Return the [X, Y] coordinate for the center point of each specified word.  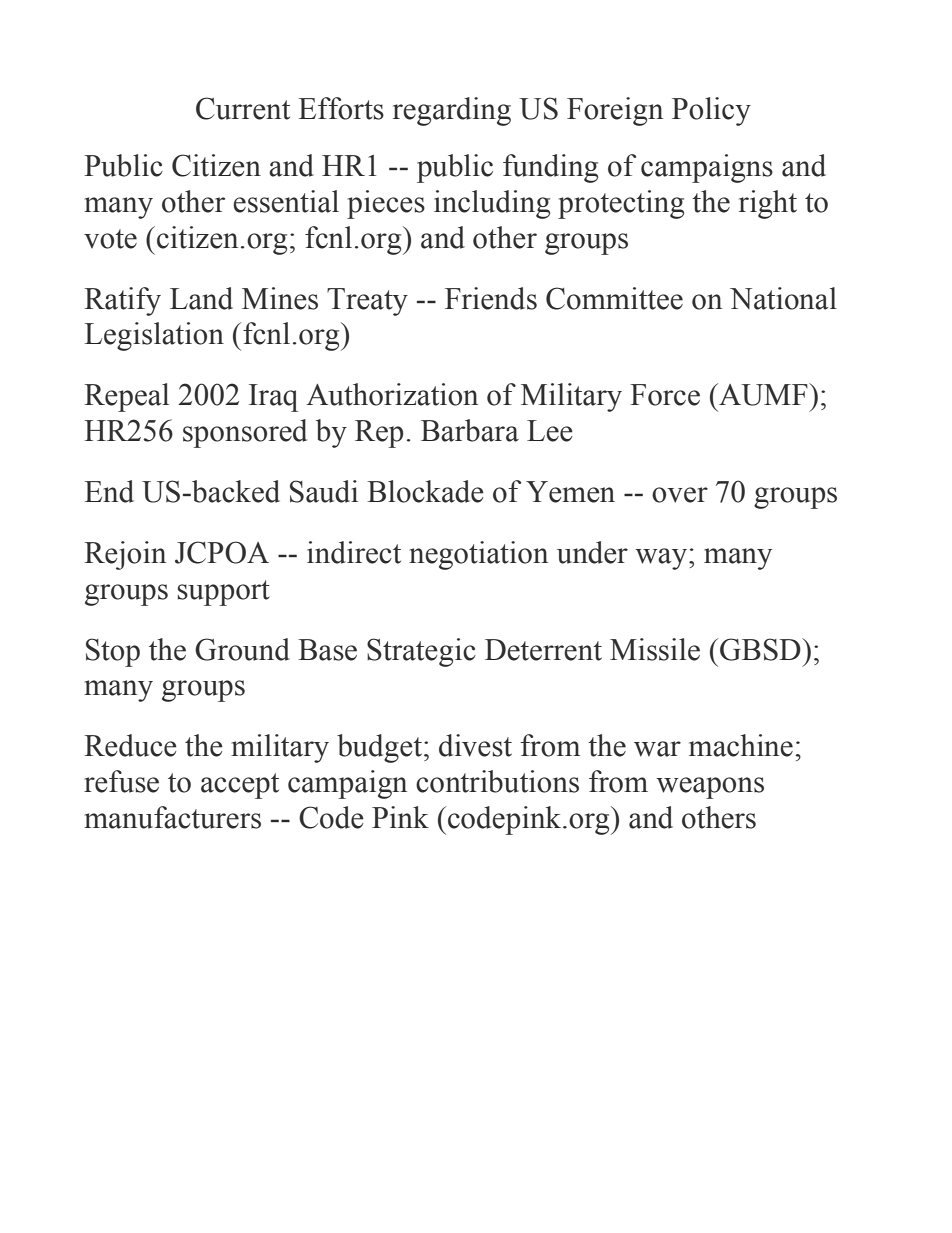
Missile [655, 649]
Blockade [425, 491]
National [783, 298]
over [680, 495]
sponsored [245, 433]
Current [243, 108]
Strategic [421, 652]
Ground [242, 649]
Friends [491, 298]
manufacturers [172, 817]
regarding [452, 111]
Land [201, 298]
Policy [711, 111]
